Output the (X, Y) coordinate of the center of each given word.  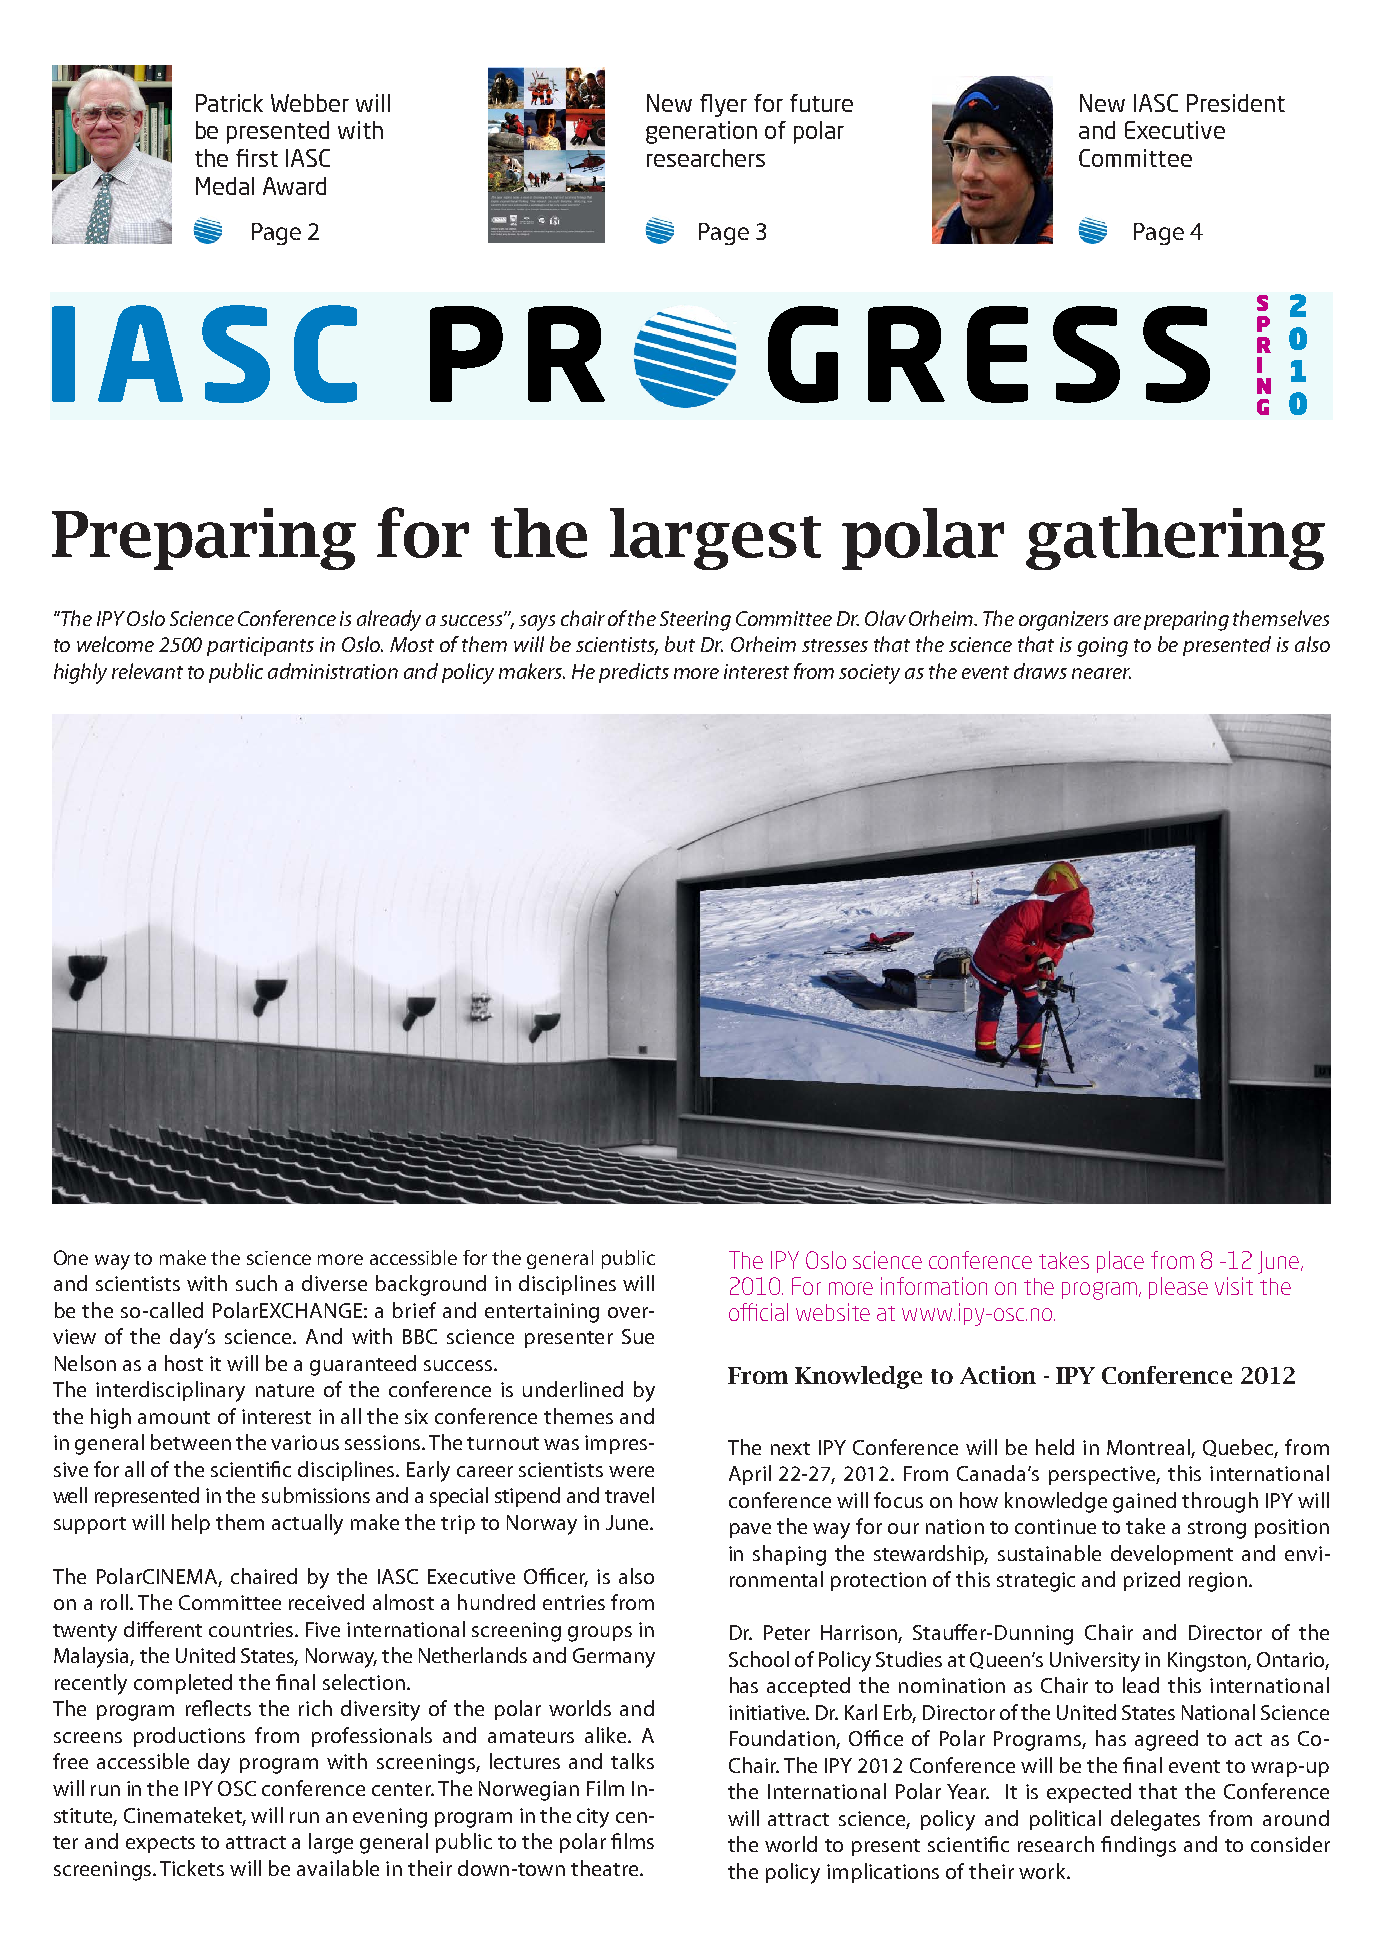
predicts (634, 673)
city (593, 1818)
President (1236, 103)
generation (701, 132)
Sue (638, 1336)
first (257, 158)
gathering (1175, 539)
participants (260, 646)
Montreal (1148, 1447)
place (1120, 1262)
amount (174, 1417)
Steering (695, 621)
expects (160, 1844)
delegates (1155, 1820)
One (71, 1257)
